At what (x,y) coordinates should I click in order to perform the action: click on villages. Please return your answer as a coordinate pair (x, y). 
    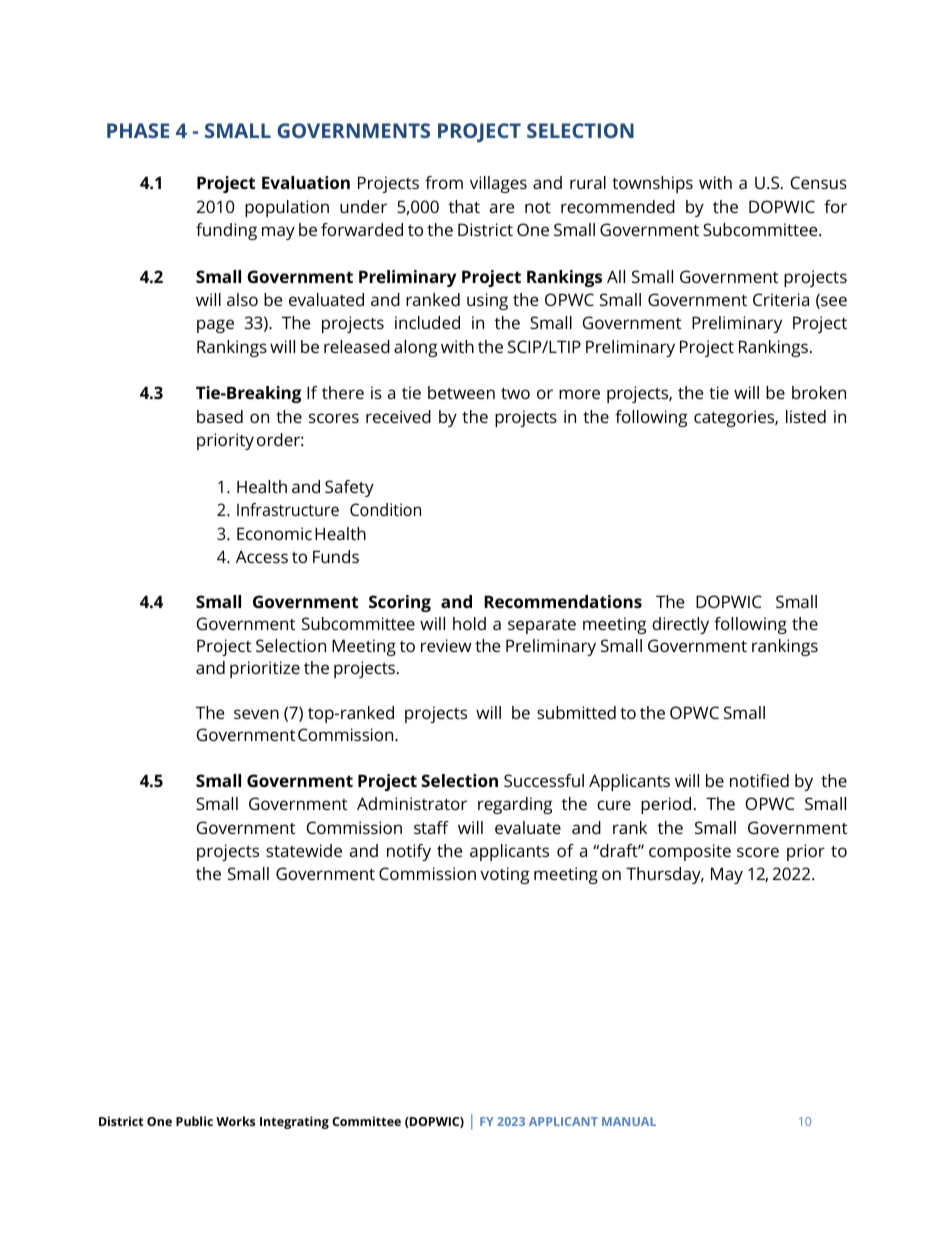
    Looking at the image, I should click on (498, 184).
